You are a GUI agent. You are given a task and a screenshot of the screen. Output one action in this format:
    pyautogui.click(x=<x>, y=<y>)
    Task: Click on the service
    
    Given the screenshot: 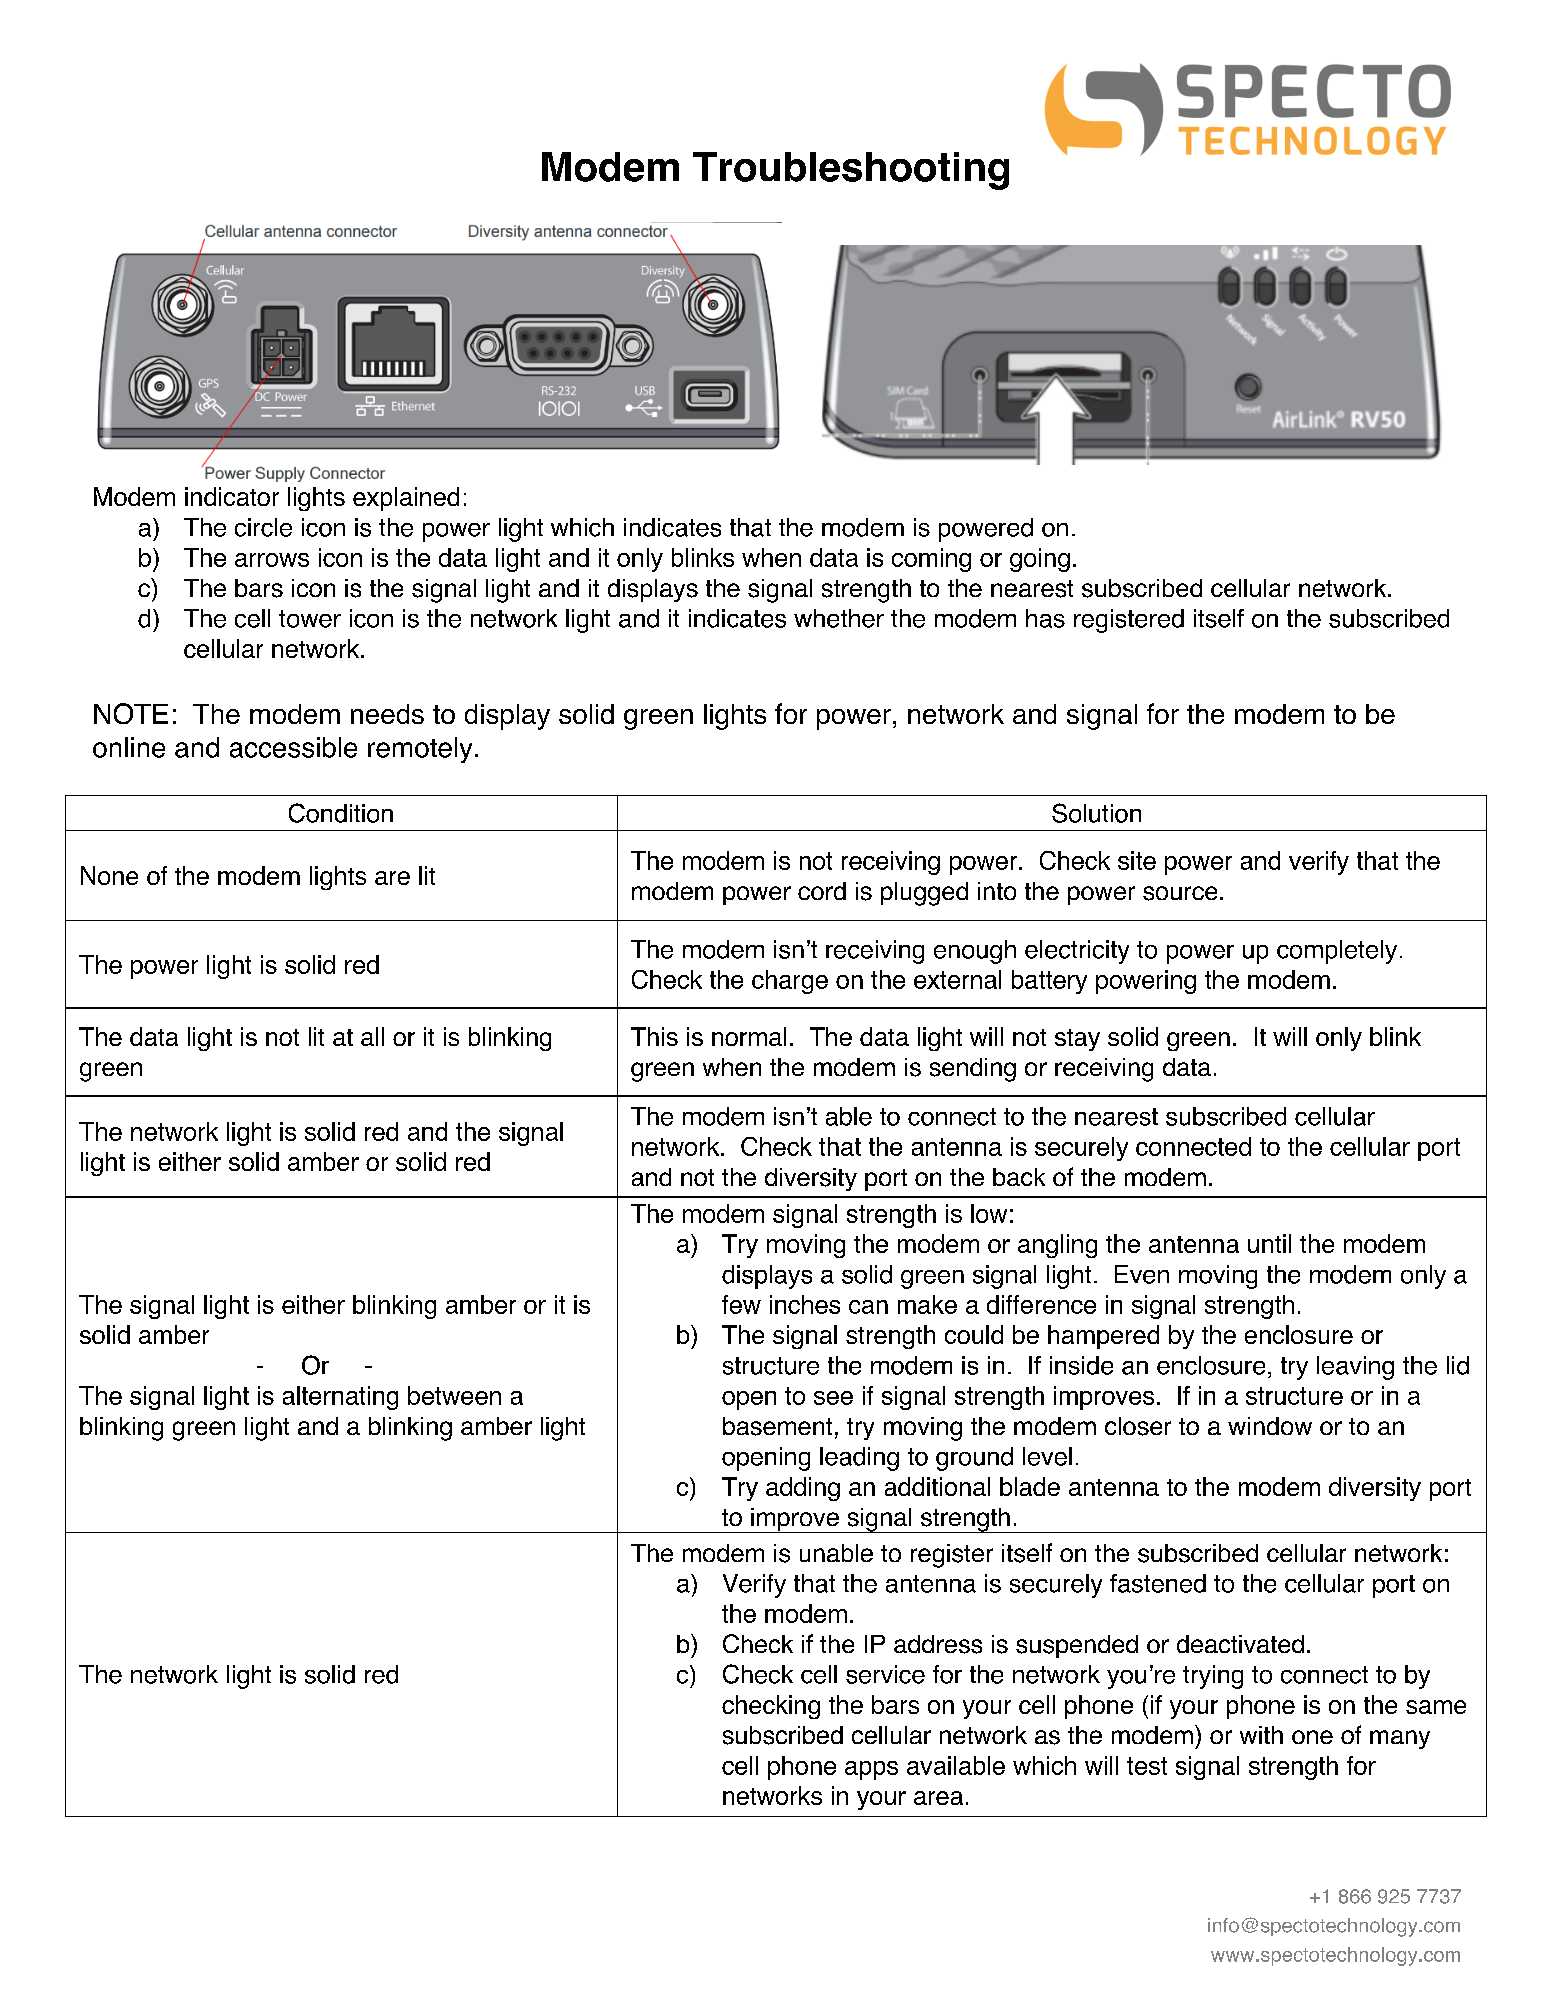 What is the action you would take?
    pyautogui.click(x=885, y=1674)
